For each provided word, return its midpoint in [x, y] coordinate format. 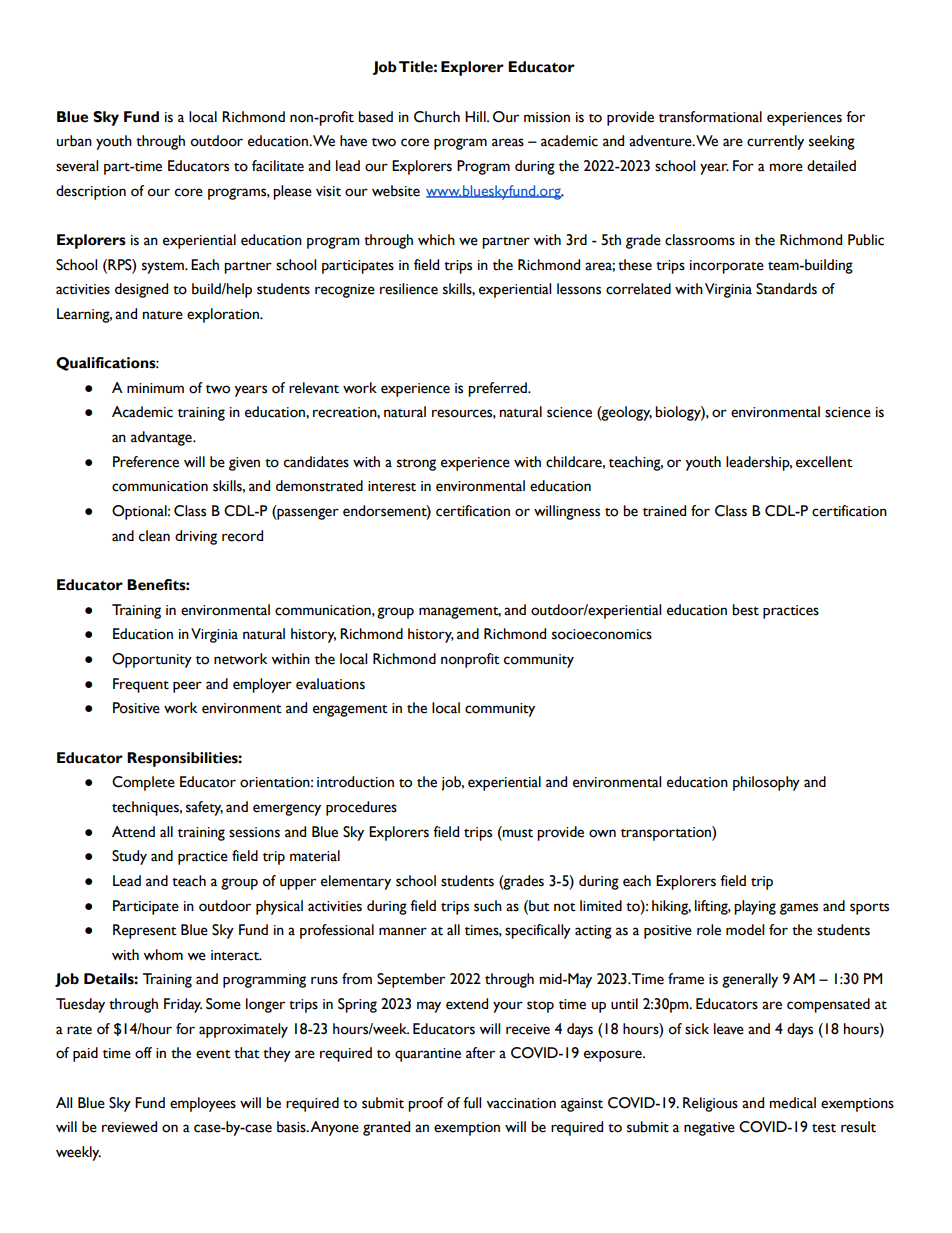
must [517, 832]
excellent [824, 462]
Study [129, 857]
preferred [498, 389]
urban [74, 141]
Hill [476, 116]
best [745, 610]
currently [775, 142]
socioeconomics [602, 634]
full [472, 1102]
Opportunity [152, 660]
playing [755, 907]
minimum [155, 388]
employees [203, 1104]
